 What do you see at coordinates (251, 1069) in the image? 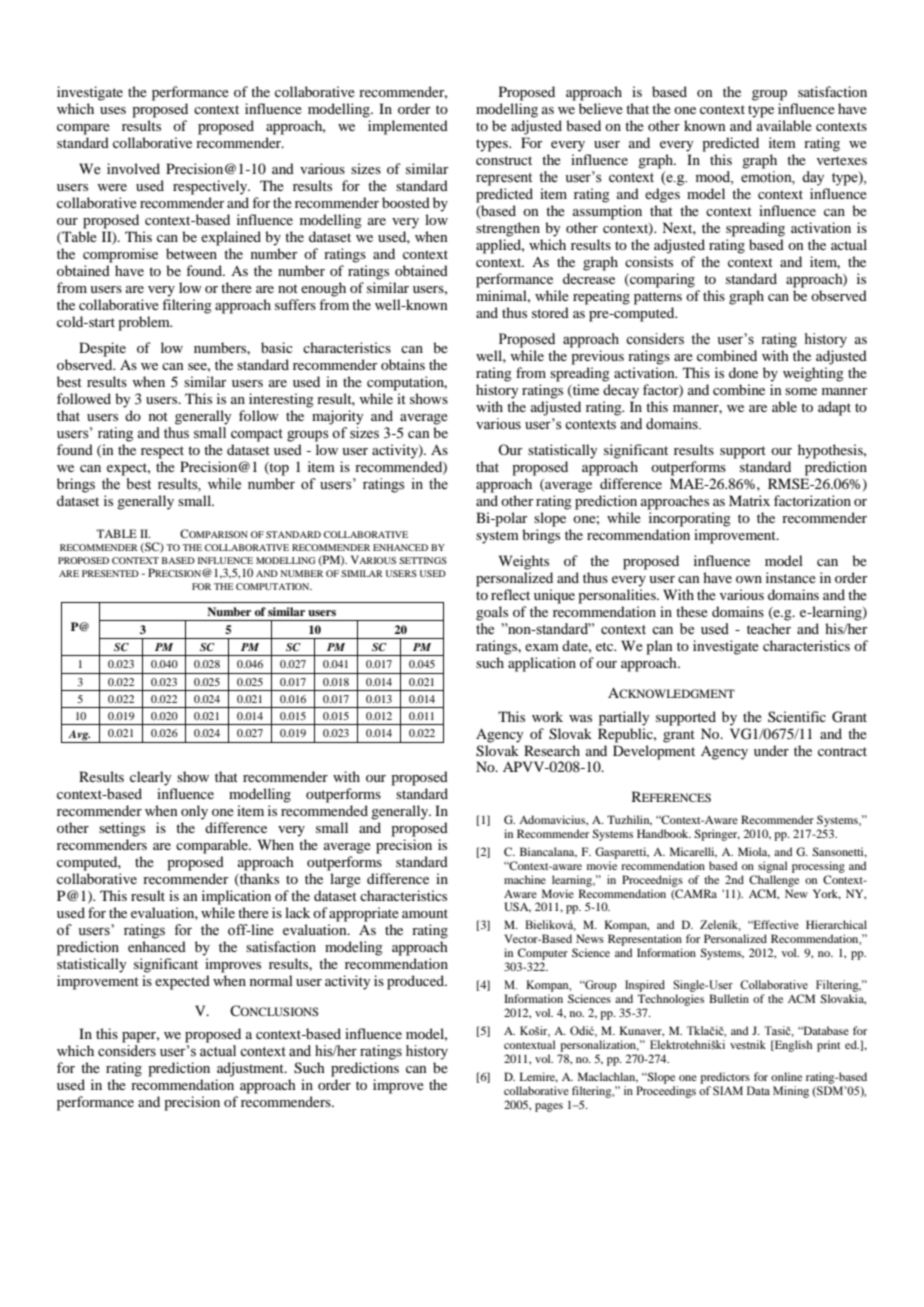
I see `adjustment` at bounding box center [251, 1069].
